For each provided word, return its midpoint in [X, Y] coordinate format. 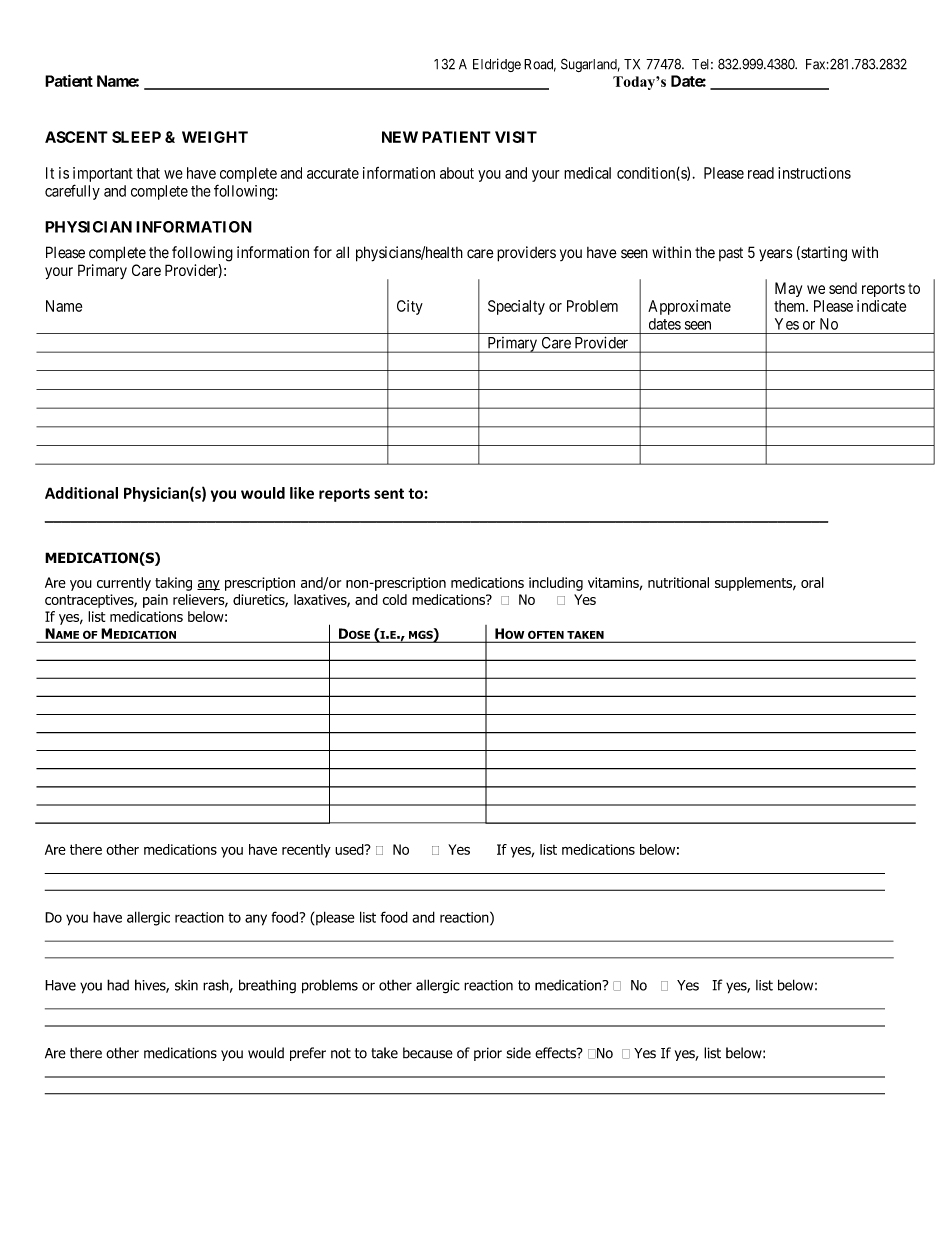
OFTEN [546, 635]
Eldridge [497, 65]
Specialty [516, 307]
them [791, 306]
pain [155, 601]
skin [186, 985]
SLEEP [136, 137]
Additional [81, 493]
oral [812, 582]
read [761, 173]
